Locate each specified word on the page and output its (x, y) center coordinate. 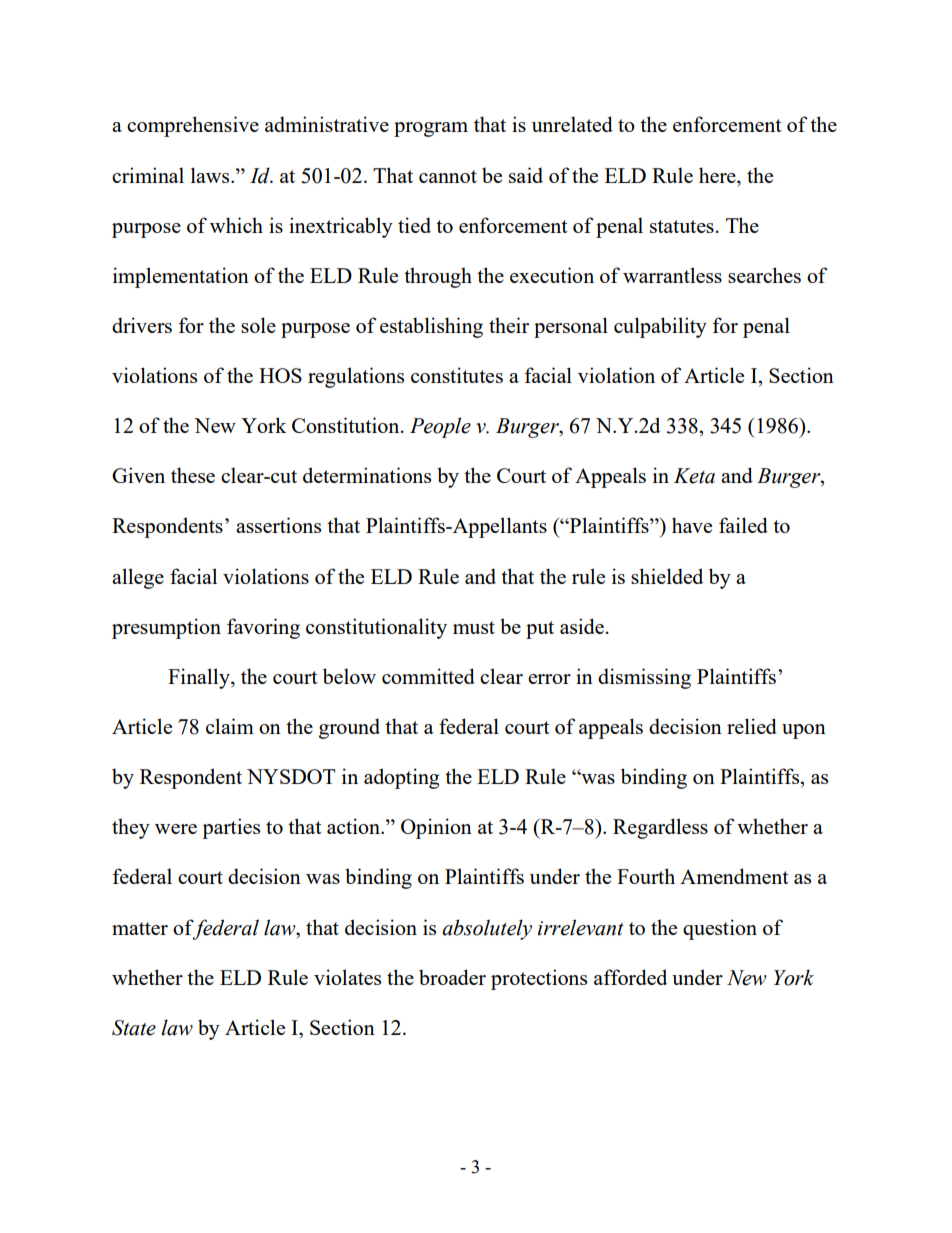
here (718, 175)
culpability (660, 327)
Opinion (436, 828)
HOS (280, 375)
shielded (667, 576)
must (474, 627)
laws (211, 175)
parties (231, 828)
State (134, 1028)
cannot (448, 176)
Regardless (660, 828)
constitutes (457, 375)
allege (138, 578)
